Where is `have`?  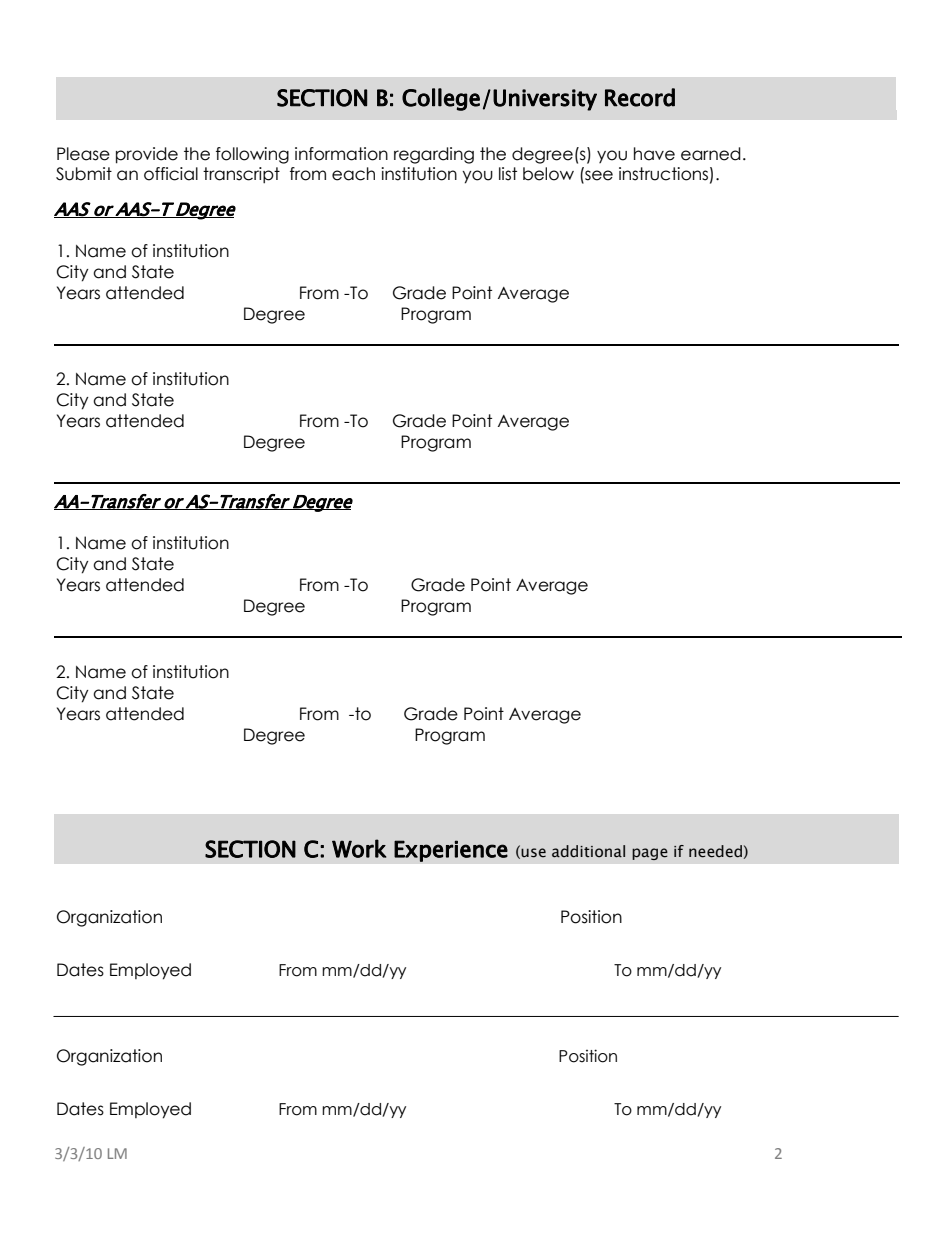 have is located at coordinates (654, 154).
